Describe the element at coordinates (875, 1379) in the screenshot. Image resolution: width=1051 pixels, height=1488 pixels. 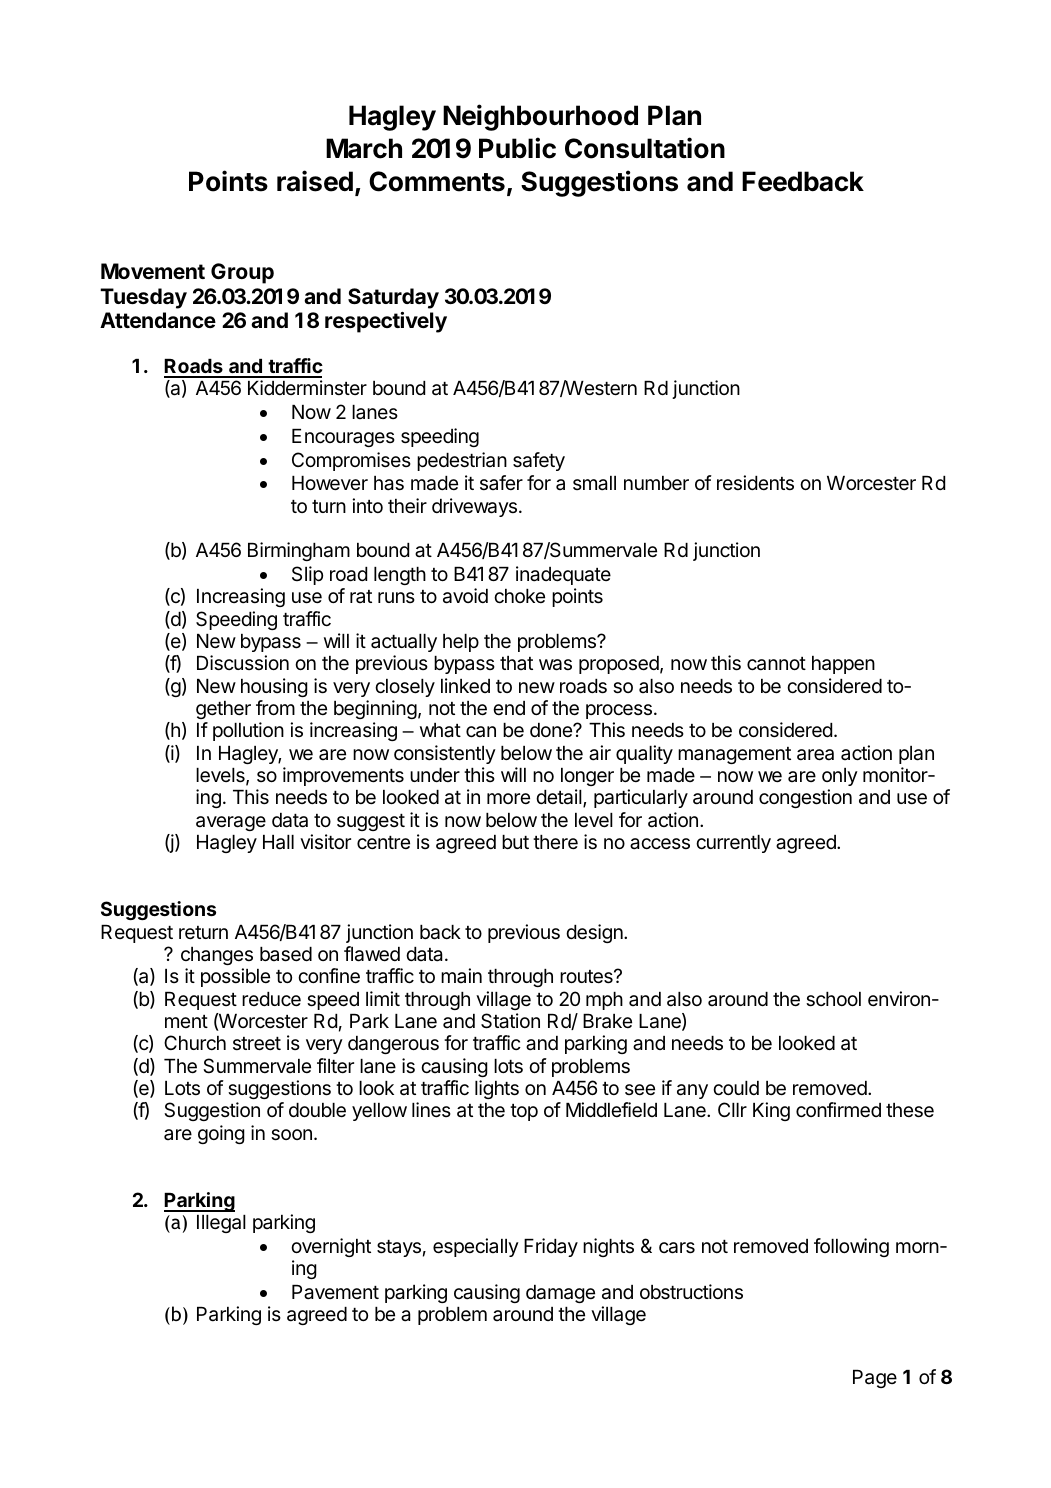
I see `Page` at that location.
